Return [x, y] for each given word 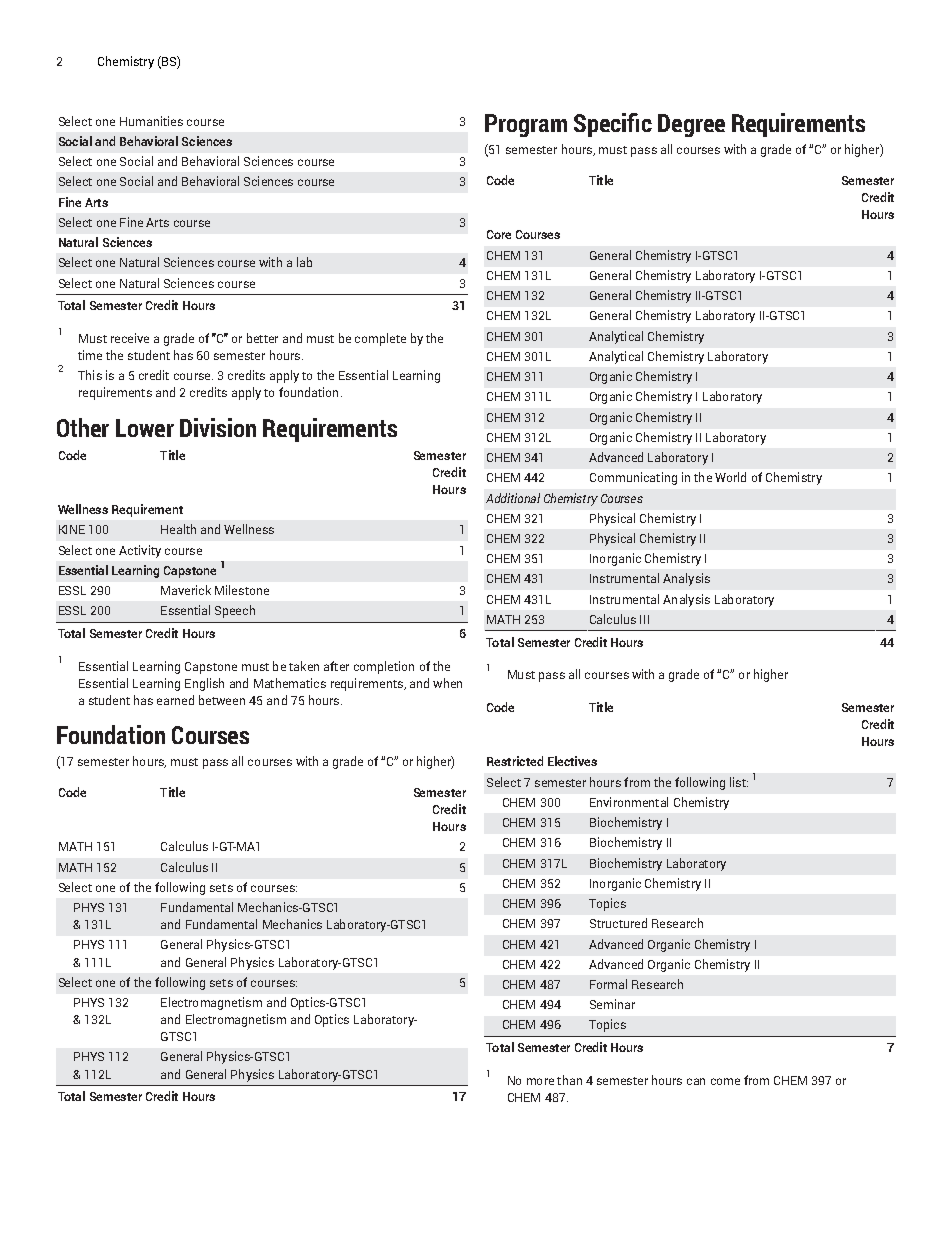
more [540, 1081]
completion [384, 667]
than [569, 1080]
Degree [691, 125]
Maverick [186, 590]
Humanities [151, 121]
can [696, 1081]
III [644, 619]
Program [526, 125]
